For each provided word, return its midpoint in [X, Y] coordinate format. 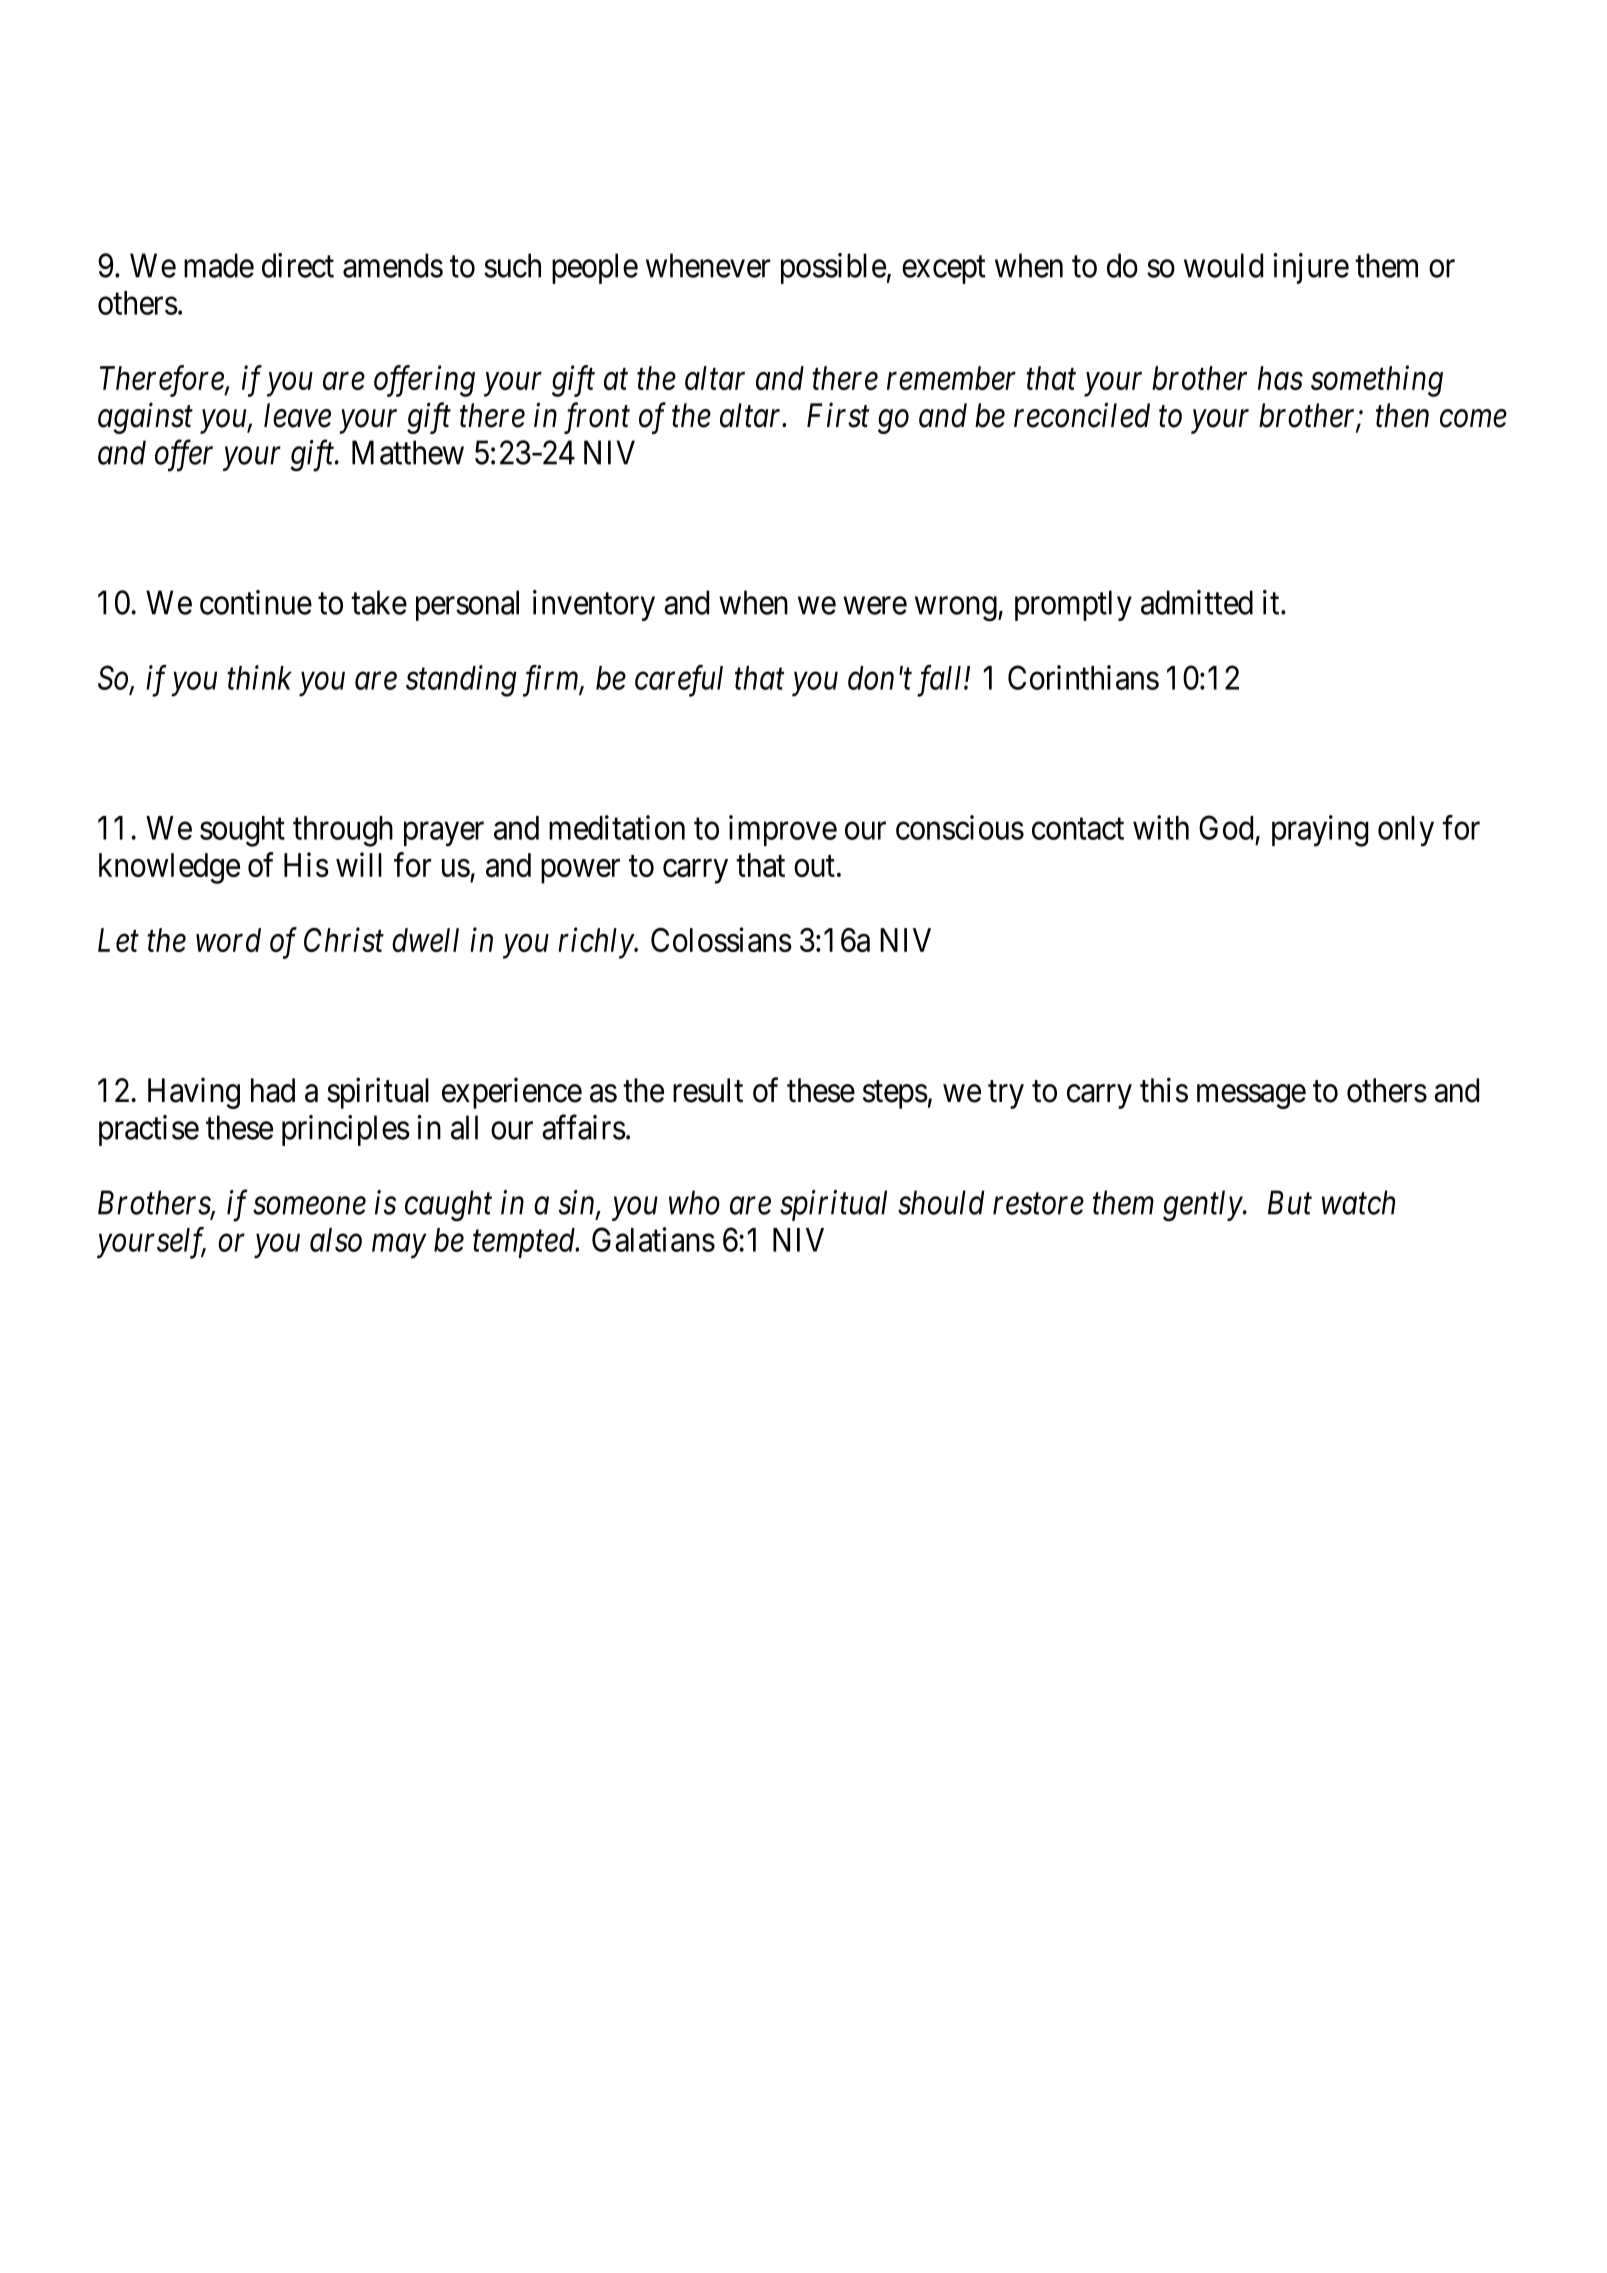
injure [1311, 268]
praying [1320, 831]
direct [298, 265]
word [228, 940]
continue [256, 602]
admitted [1197, 602]
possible [833, 268]
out [814, 866]
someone [309, 1206]
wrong [957, 609]
